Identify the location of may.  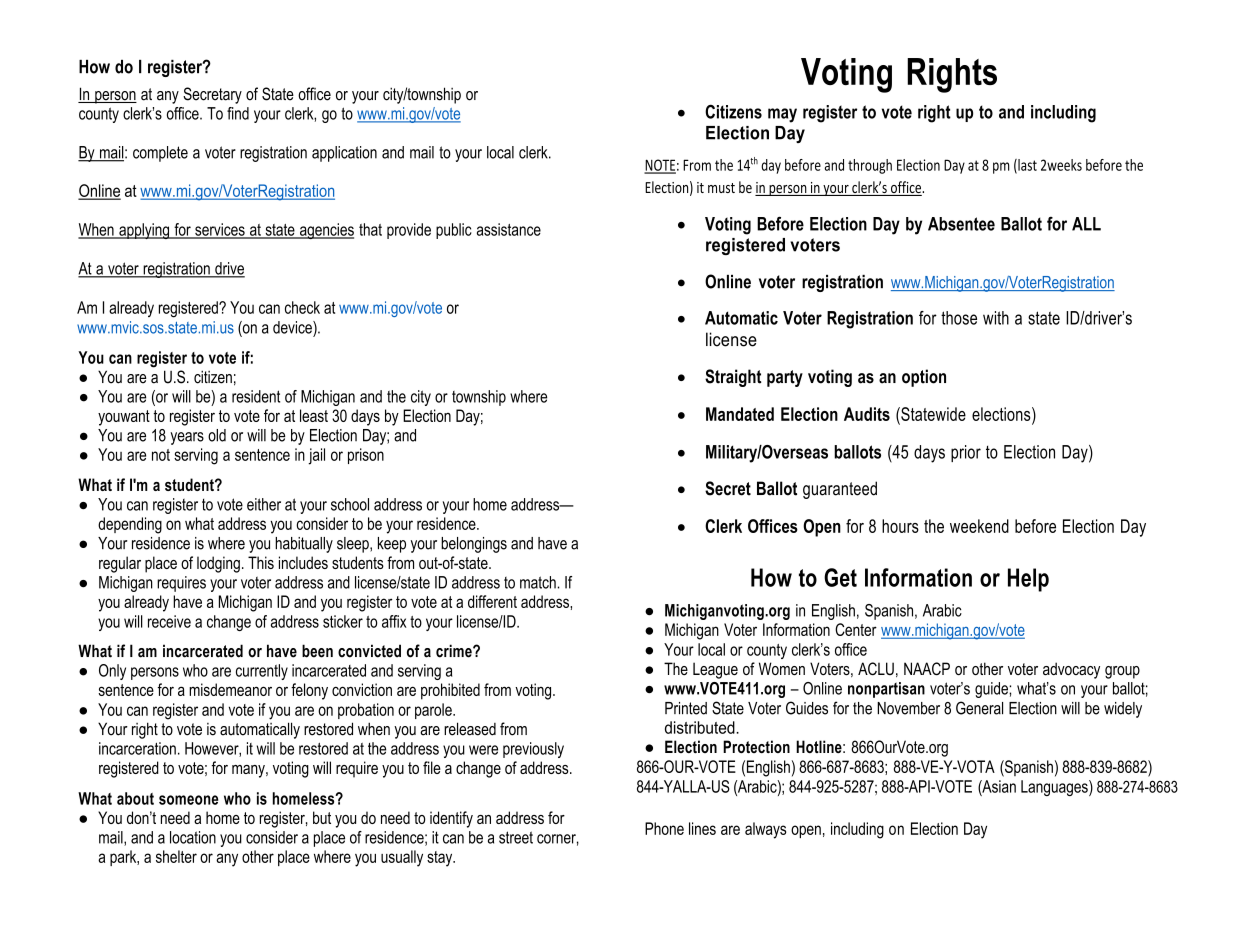
(782, 115).
